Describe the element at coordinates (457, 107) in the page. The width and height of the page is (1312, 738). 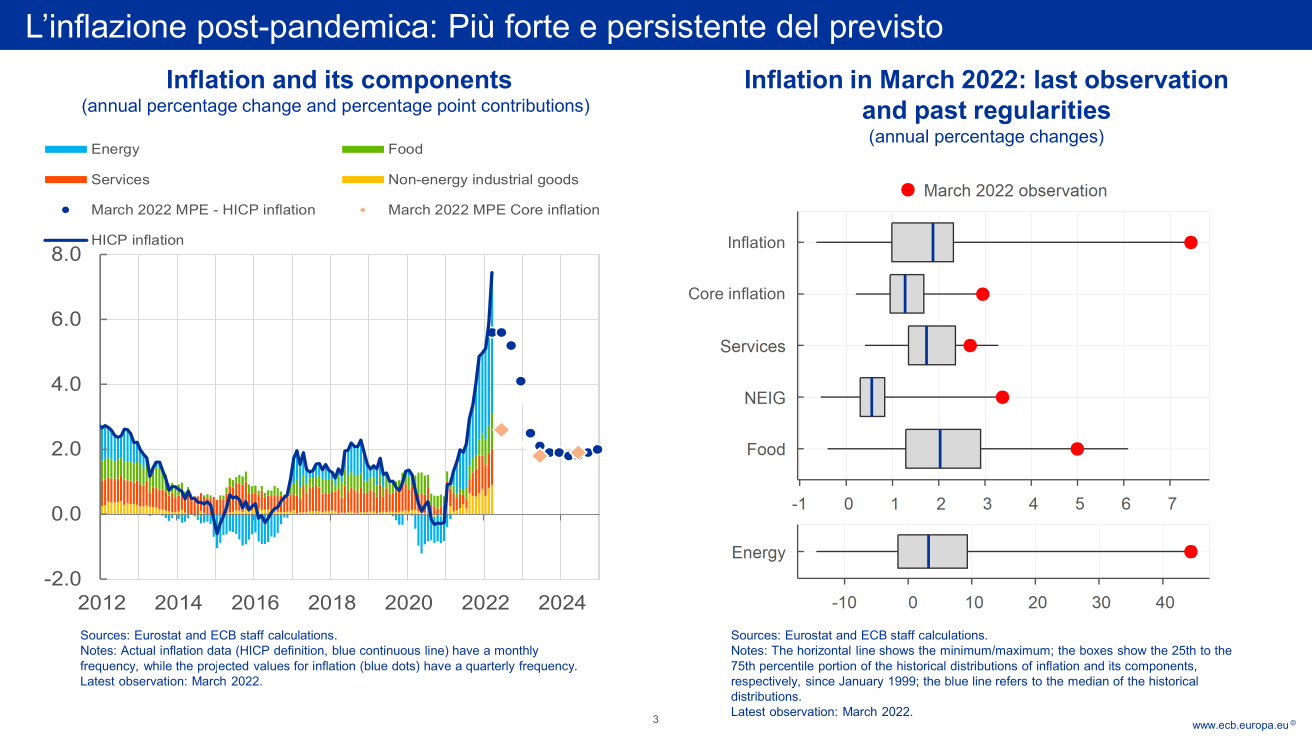
I see `point` at that location.
